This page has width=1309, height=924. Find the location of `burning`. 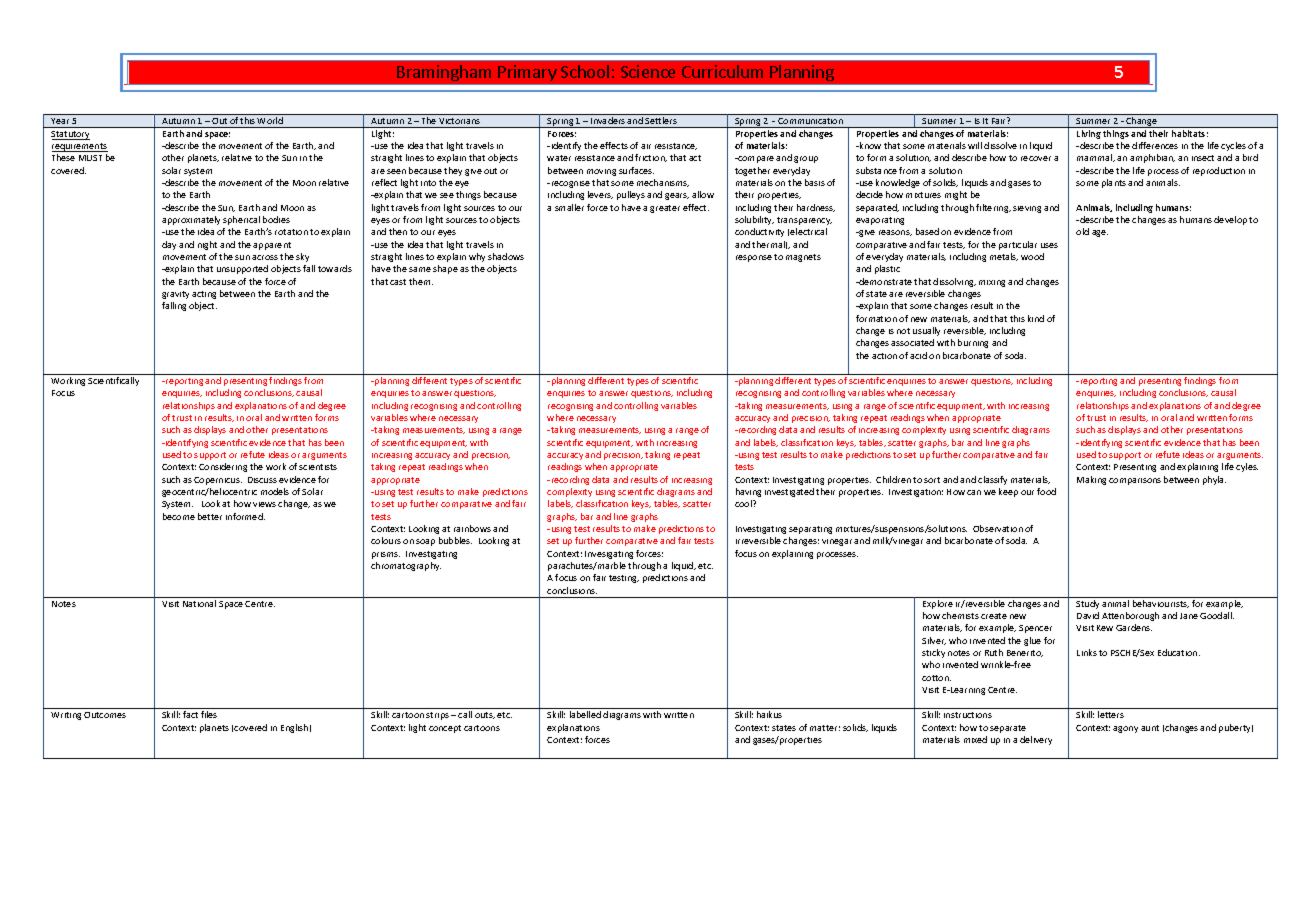

burning is located at coordinates (973, 343).
